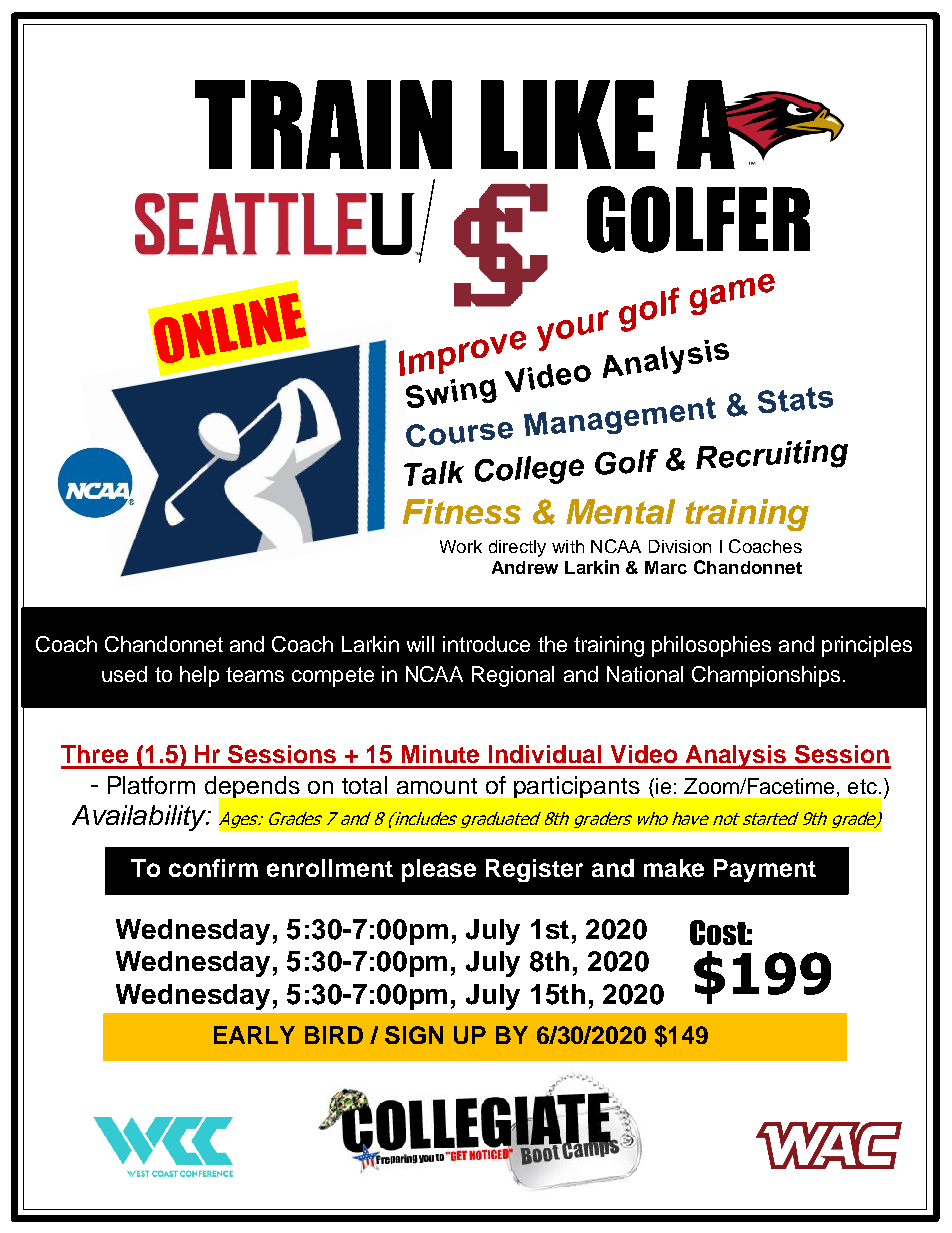  I want to click on LIKE, so click(568, 124).
